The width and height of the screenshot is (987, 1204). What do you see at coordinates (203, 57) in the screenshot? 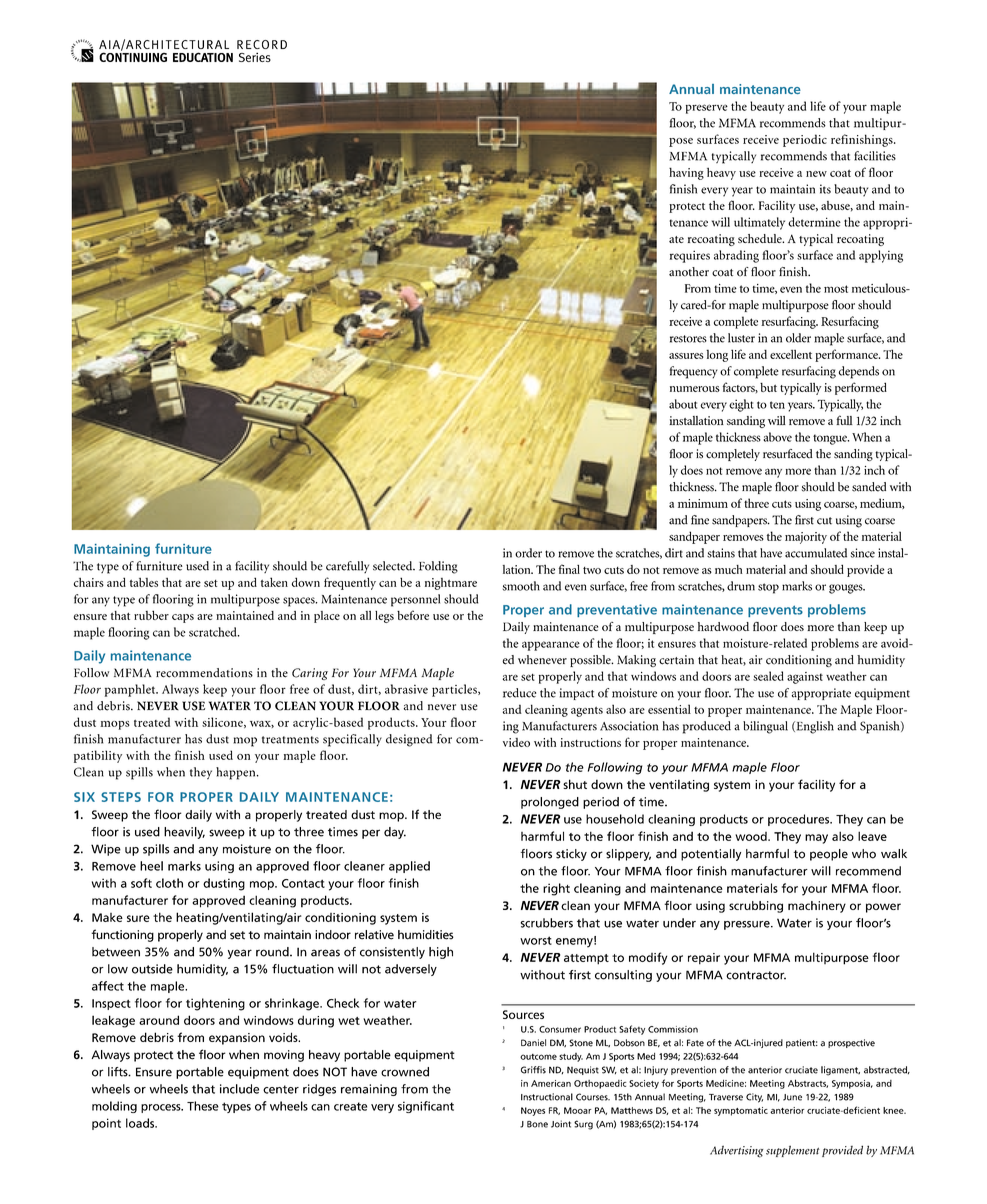
I see `EDUCATION` at bounding box center [203, 57].
